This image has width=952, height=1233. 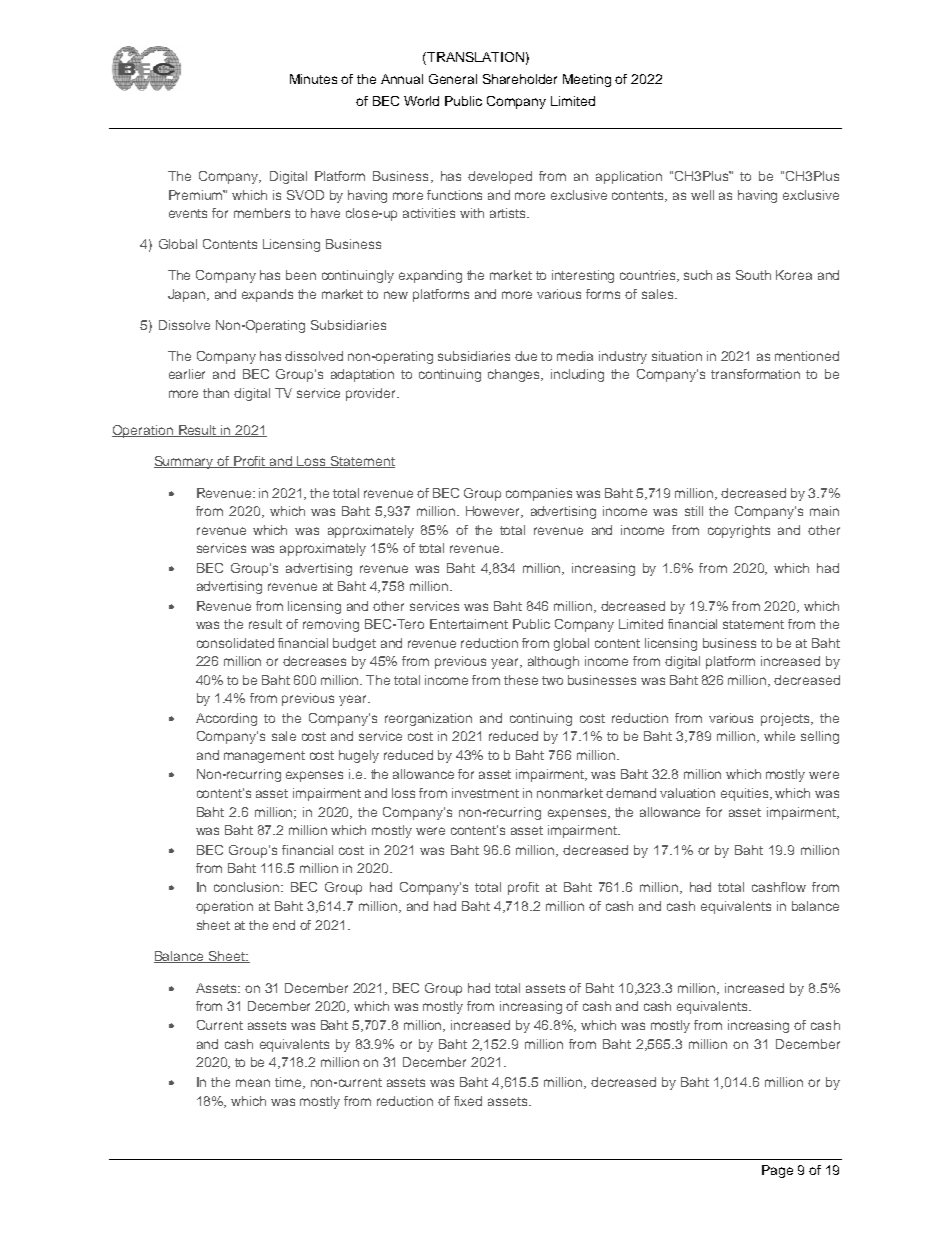 I want to click on management, so click(x=264, y=757).
